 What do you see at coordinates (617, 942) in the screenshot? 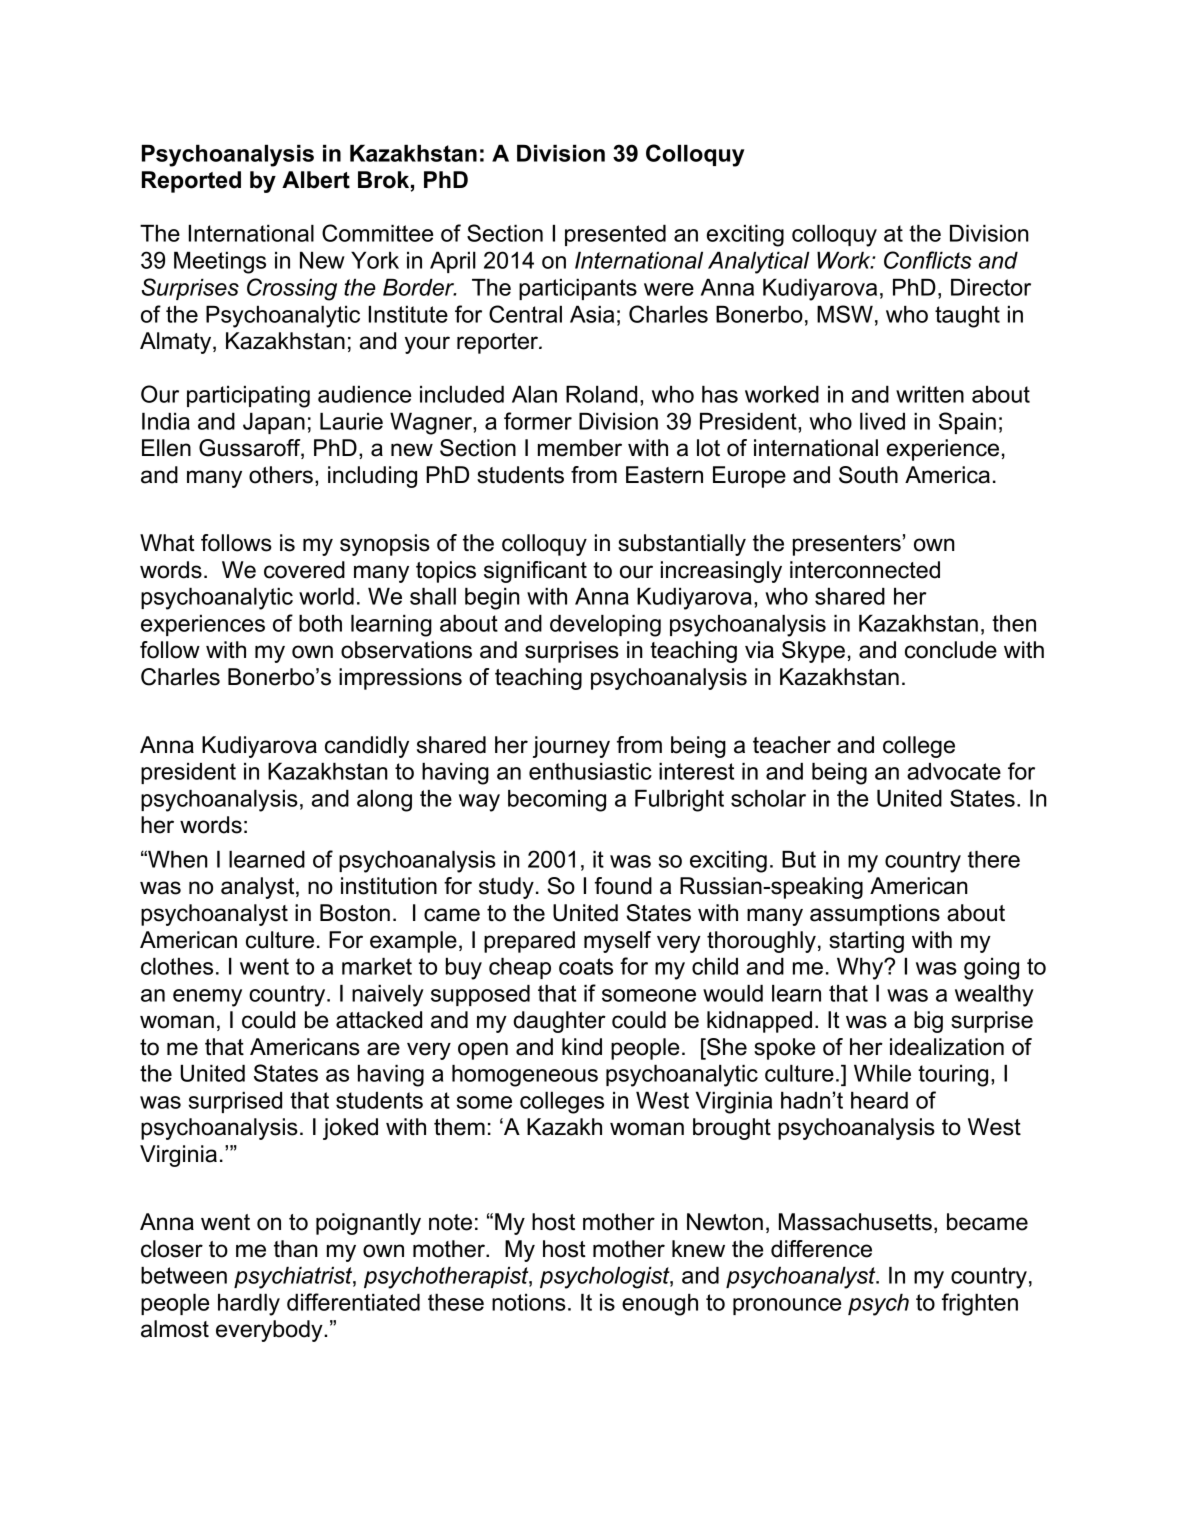
I see `myself` at bounding box center [617, 942].
